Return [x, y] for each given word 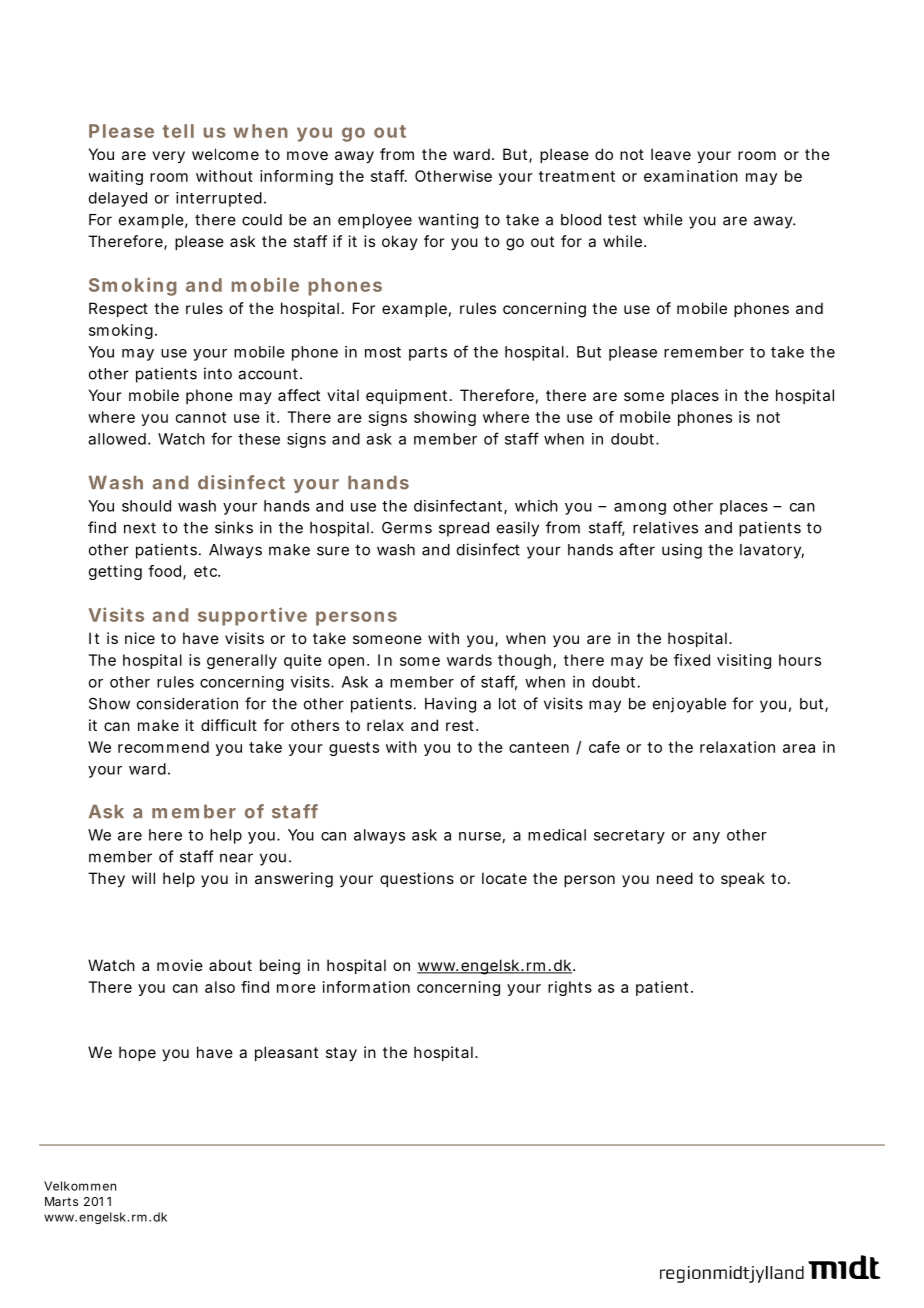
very [168, 157]
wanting [448, 221]
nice [140, 638]
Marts [61, 1201]
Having [450, 705]
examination [691, 176]
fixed [692, 660]
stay [341, 1054]
